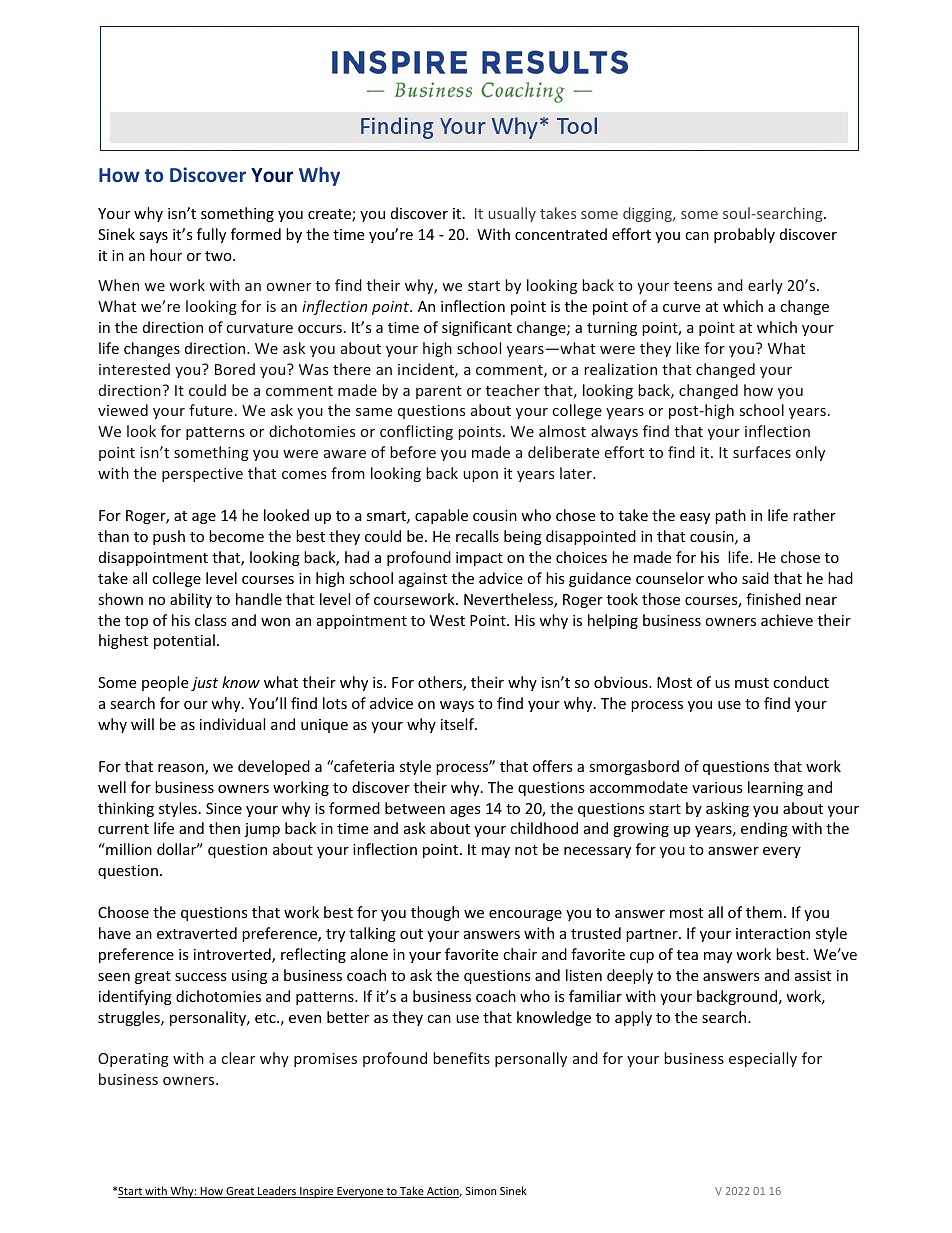 The image size is (952, 1233). What do you see at coordinates (752, 683) in the document?
I see `must` at bounding box center [752, 683].
